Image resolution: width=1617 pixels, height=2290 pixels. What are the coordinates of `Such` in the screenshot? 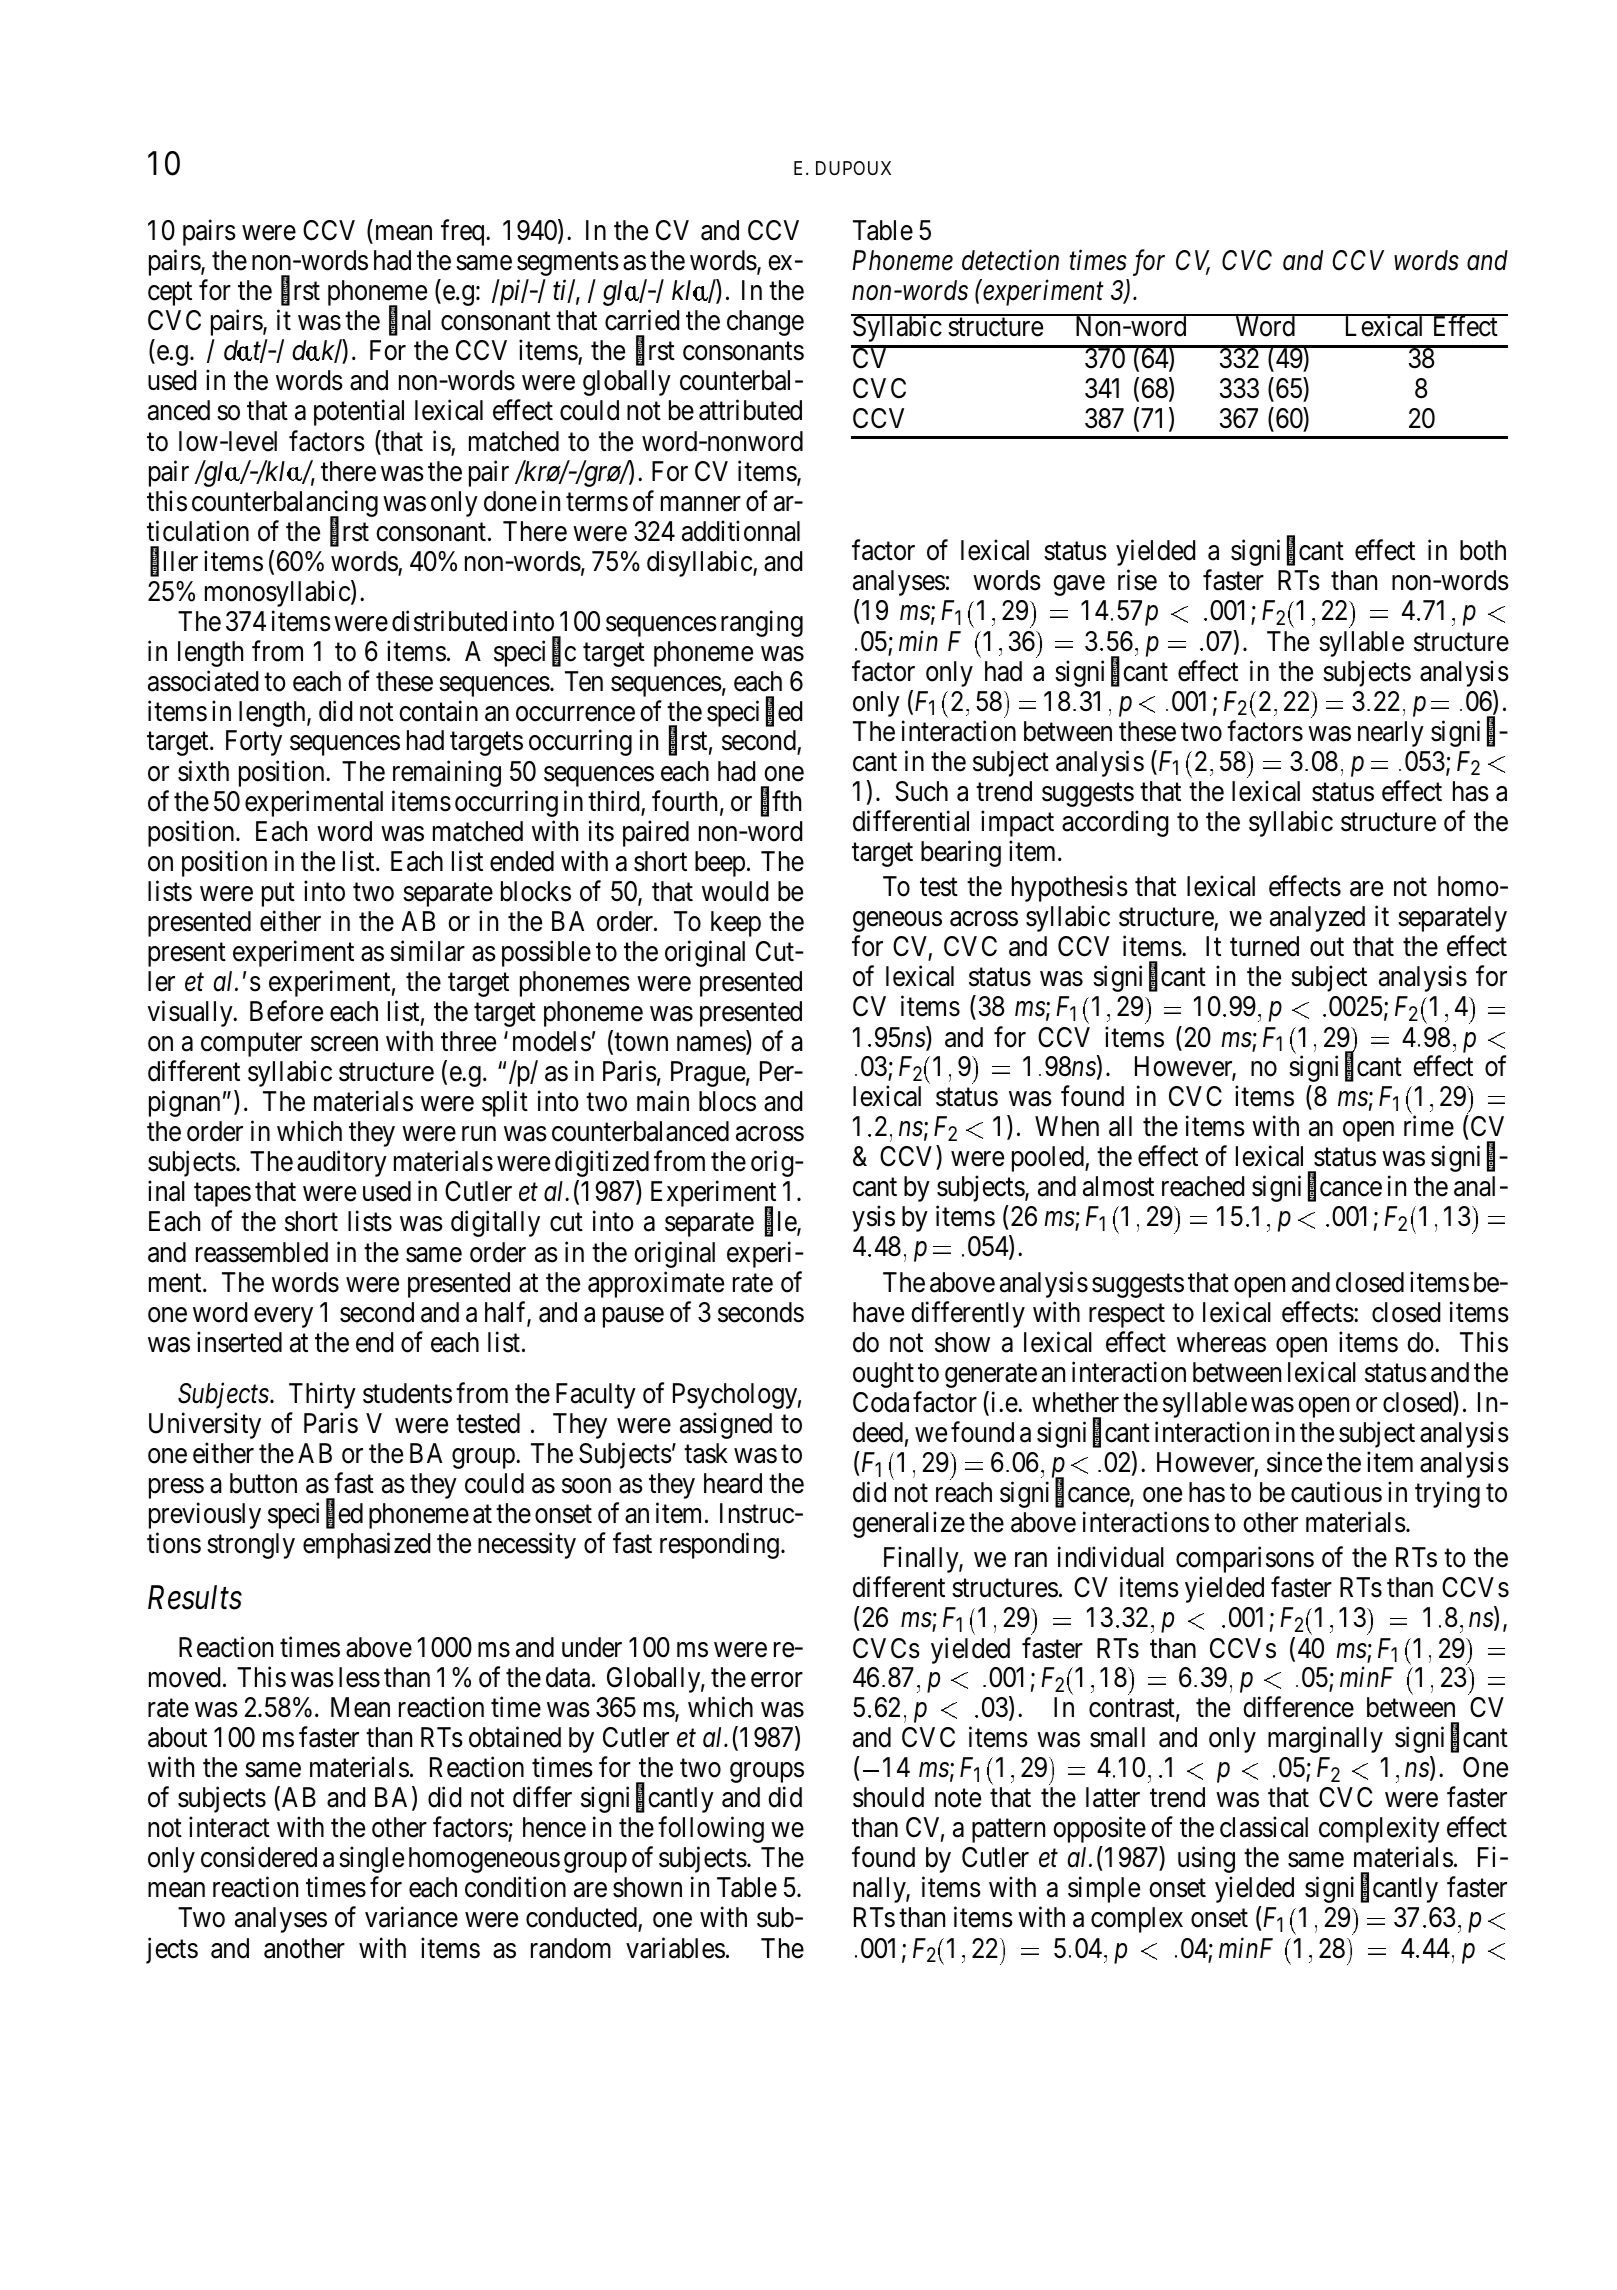 It's located at (921, 791).
